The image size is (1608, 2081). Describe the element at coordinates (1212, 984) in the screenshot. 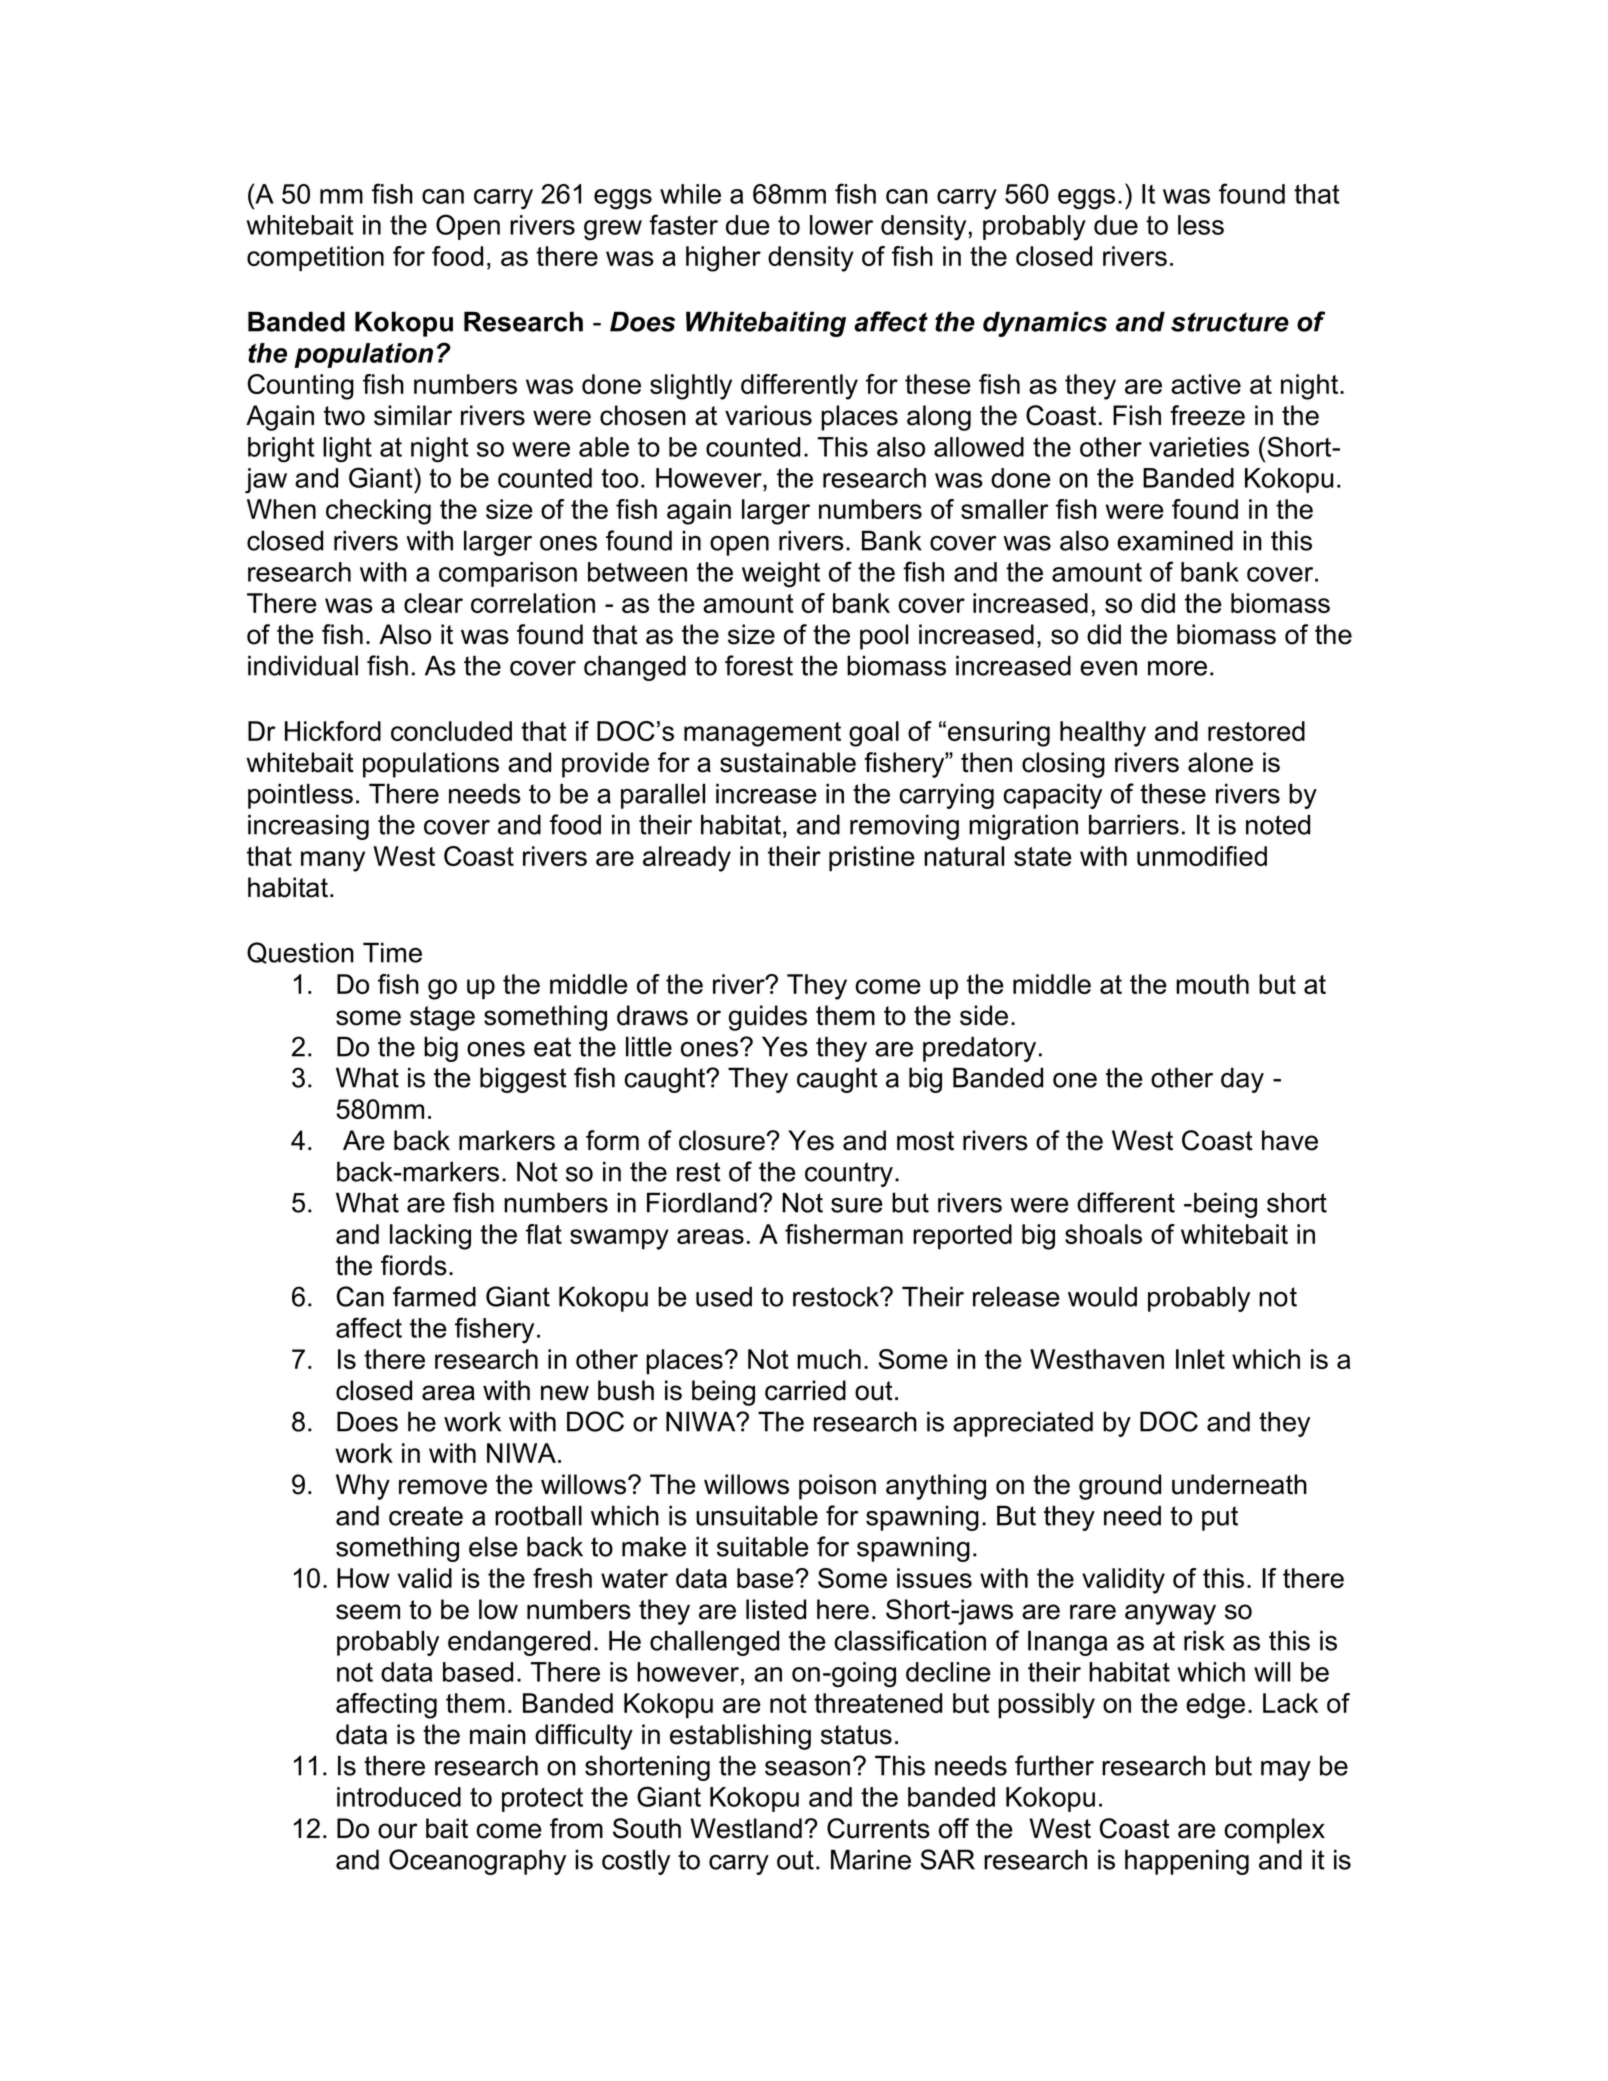

I see `mouth` at that location.
